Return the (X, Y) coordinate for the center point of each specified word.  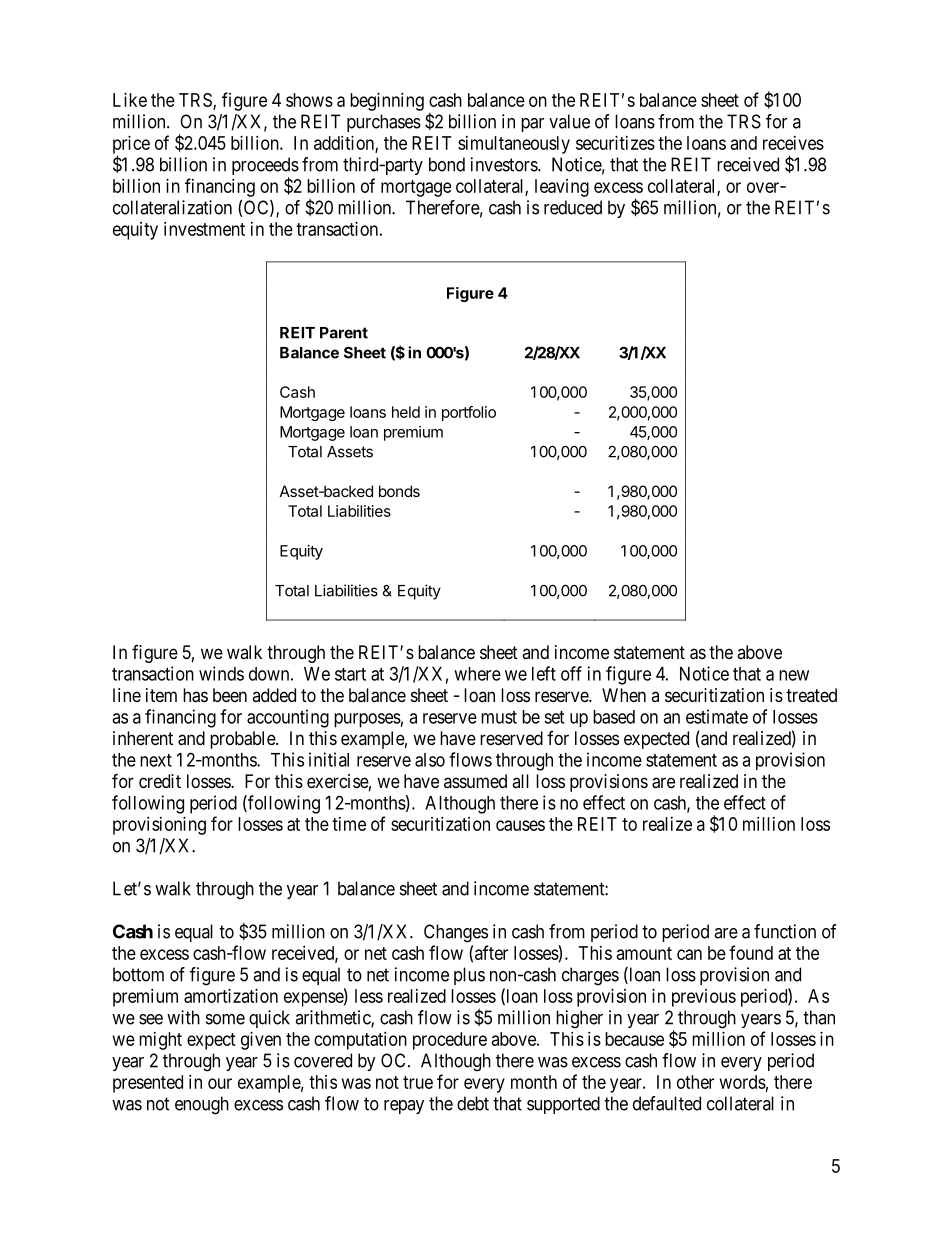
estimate (717, 716)
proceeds (265, 167)
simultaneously (514, 145)
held (406, 412)
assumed (475, 781)
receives (793, 143)
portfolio (469, 413)
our (220, 1083)
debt (473, 1103)
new (794, 675)
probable (243, 740)
